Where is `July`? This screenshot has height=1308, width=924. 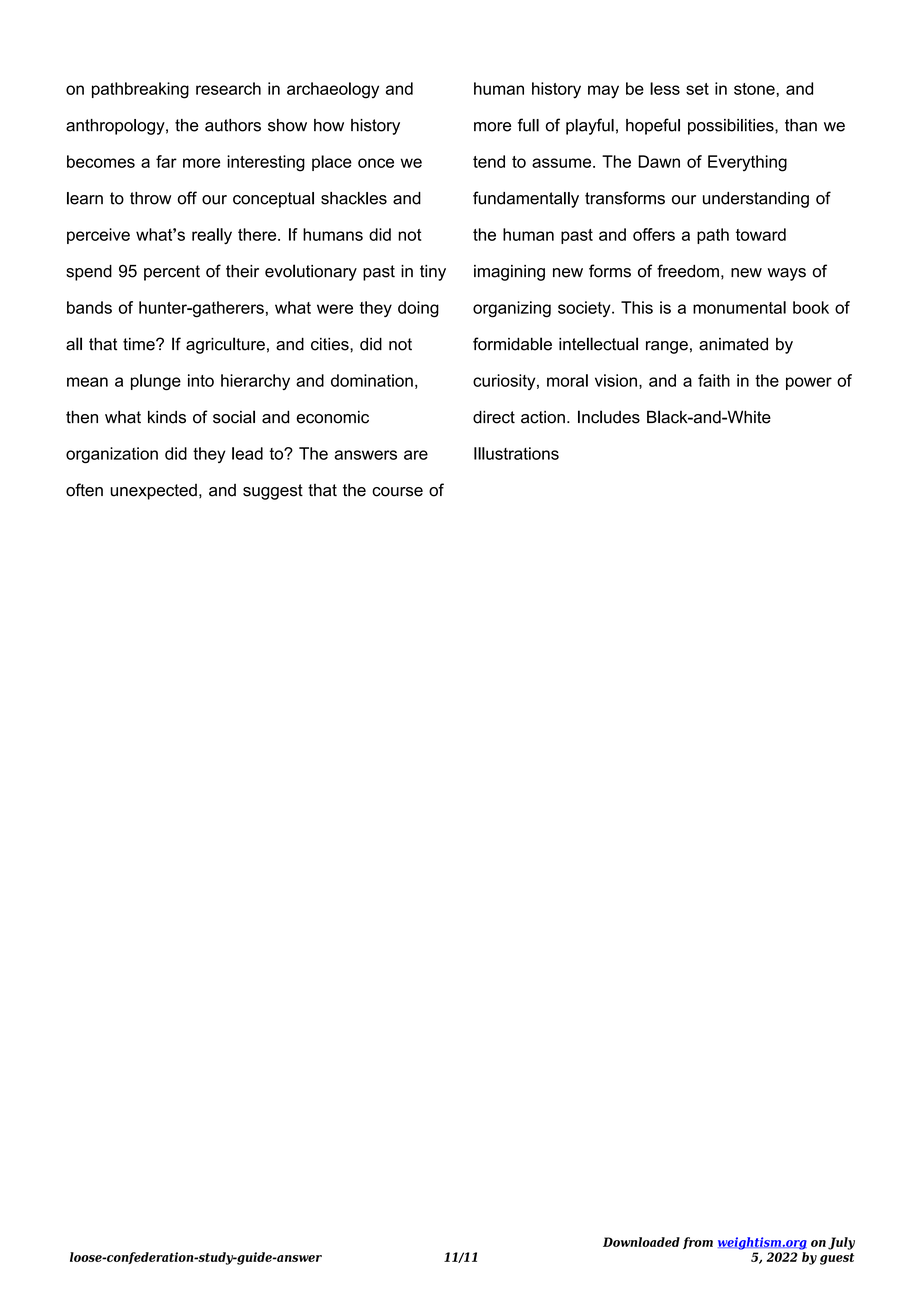 July is located at coordinates (841, 1243).
